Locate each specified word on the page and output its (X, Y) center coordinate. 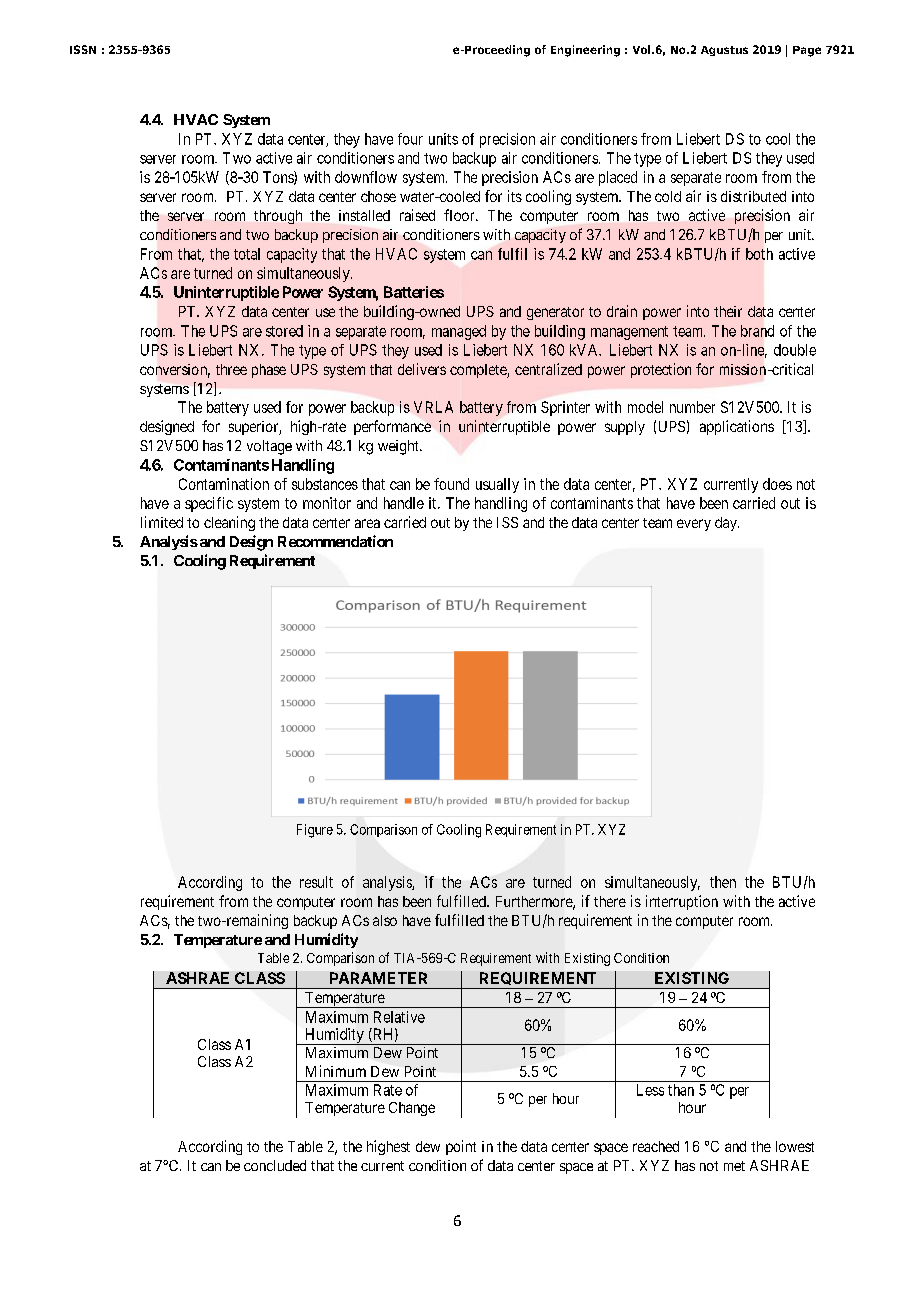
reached (656, 1146)
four (410, 139)
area (367, 523)
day (727, 524)
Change (412, 1109)
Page (807, 51)
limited (162, 522)
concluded (275, 1165)
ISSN (83, 49)
